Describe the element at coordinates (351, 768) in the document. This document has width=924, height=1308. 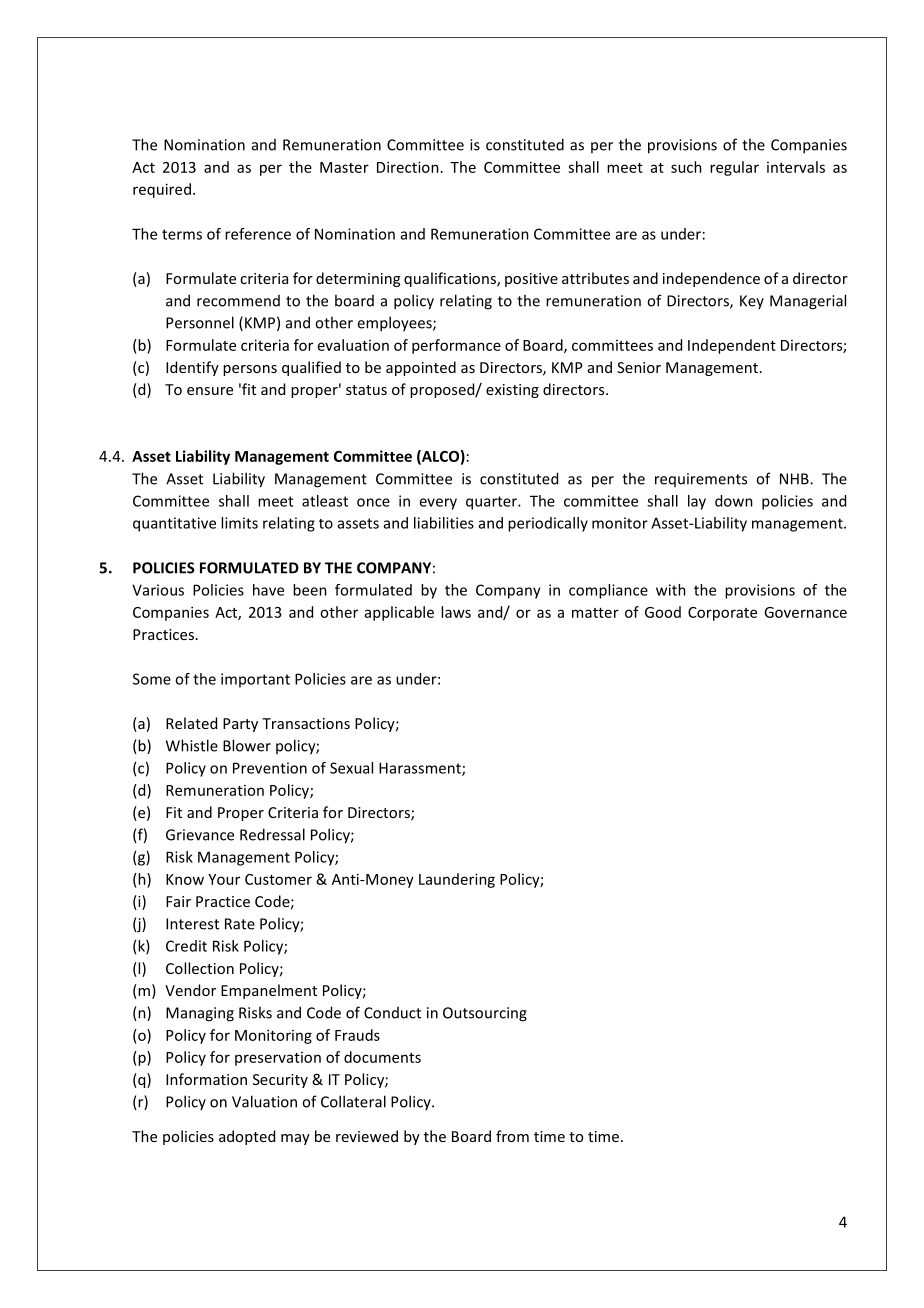
I see `Sexual` at that location.
